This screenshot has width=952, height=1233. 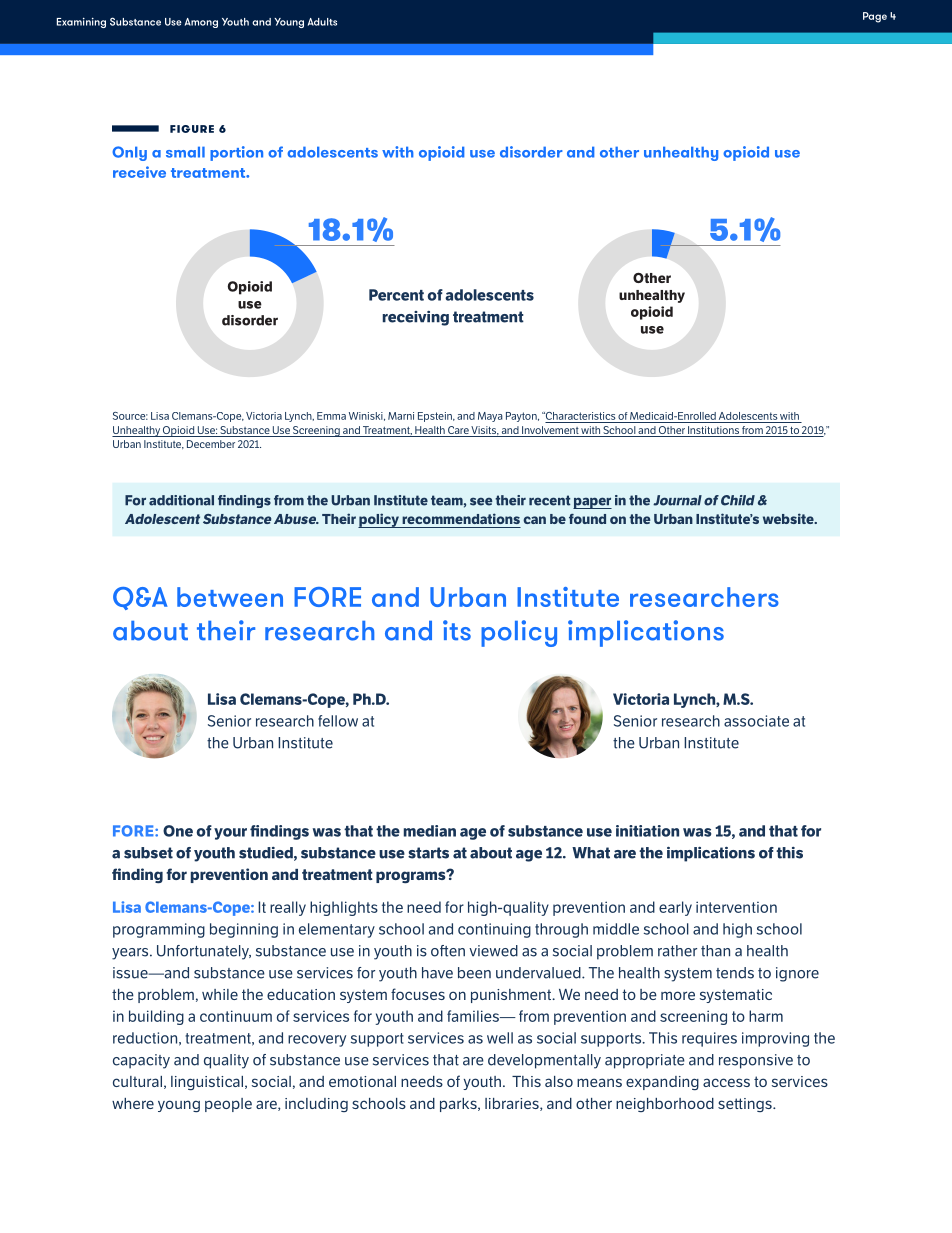 I want to click on Among, so click(x=201, y=23).
